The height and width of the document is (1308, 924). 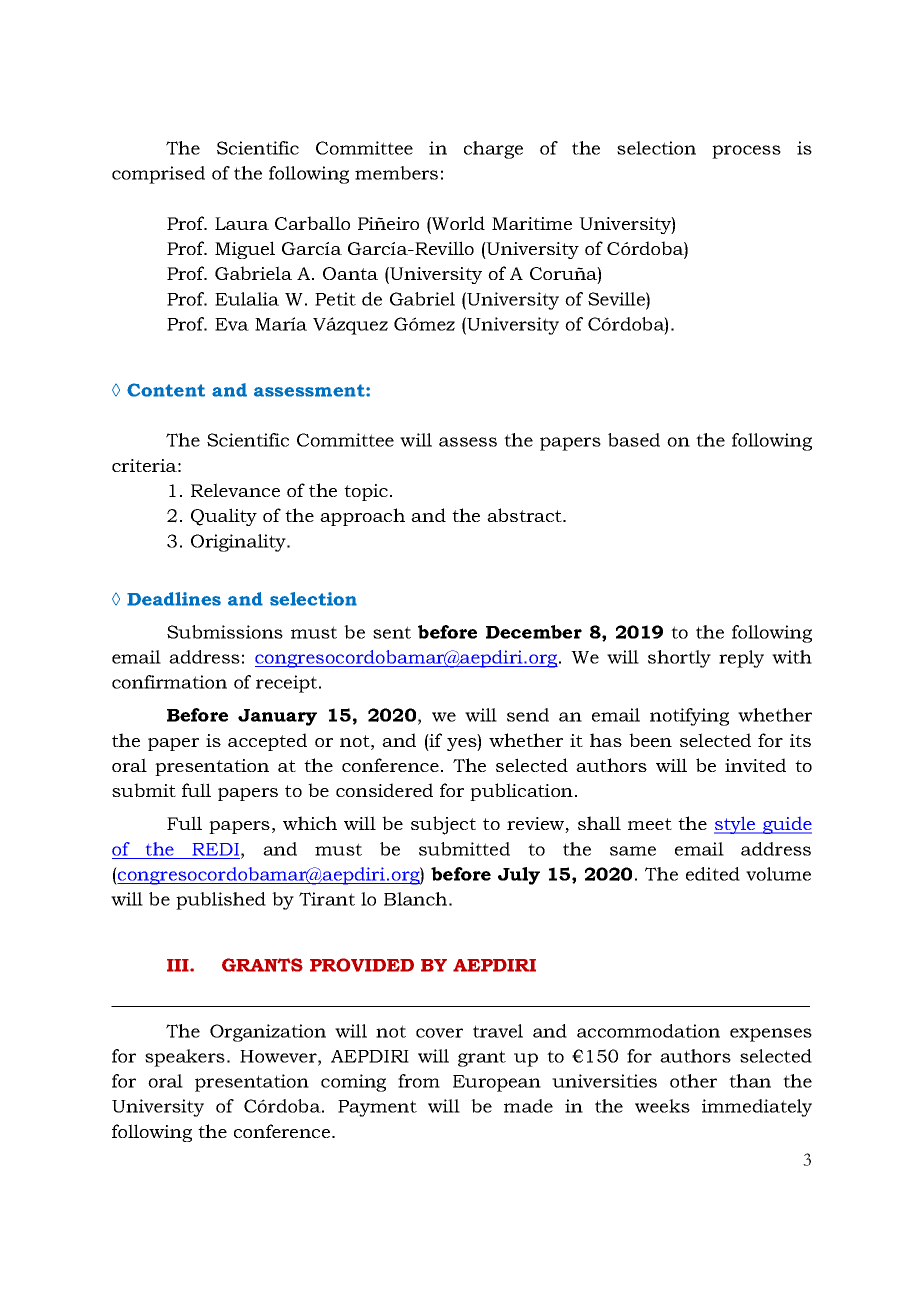 What do you see at coordinates (746, 152) in the document?
I see `process` at bounding box center [746, 152].
